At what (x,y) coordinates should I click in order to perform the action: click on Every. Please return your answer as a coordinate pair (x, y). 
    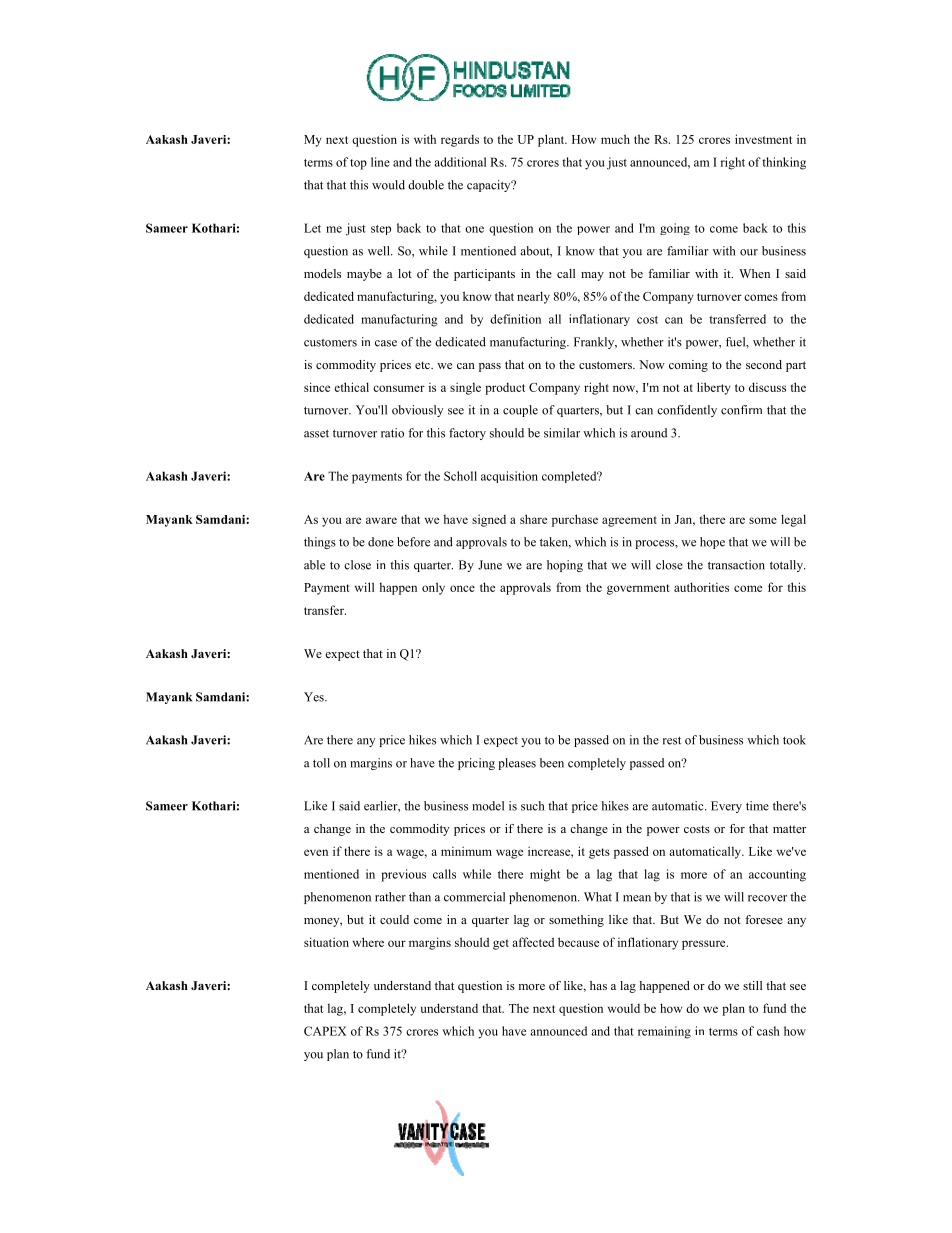
    Looking at the image, I should click on (726, 807).
